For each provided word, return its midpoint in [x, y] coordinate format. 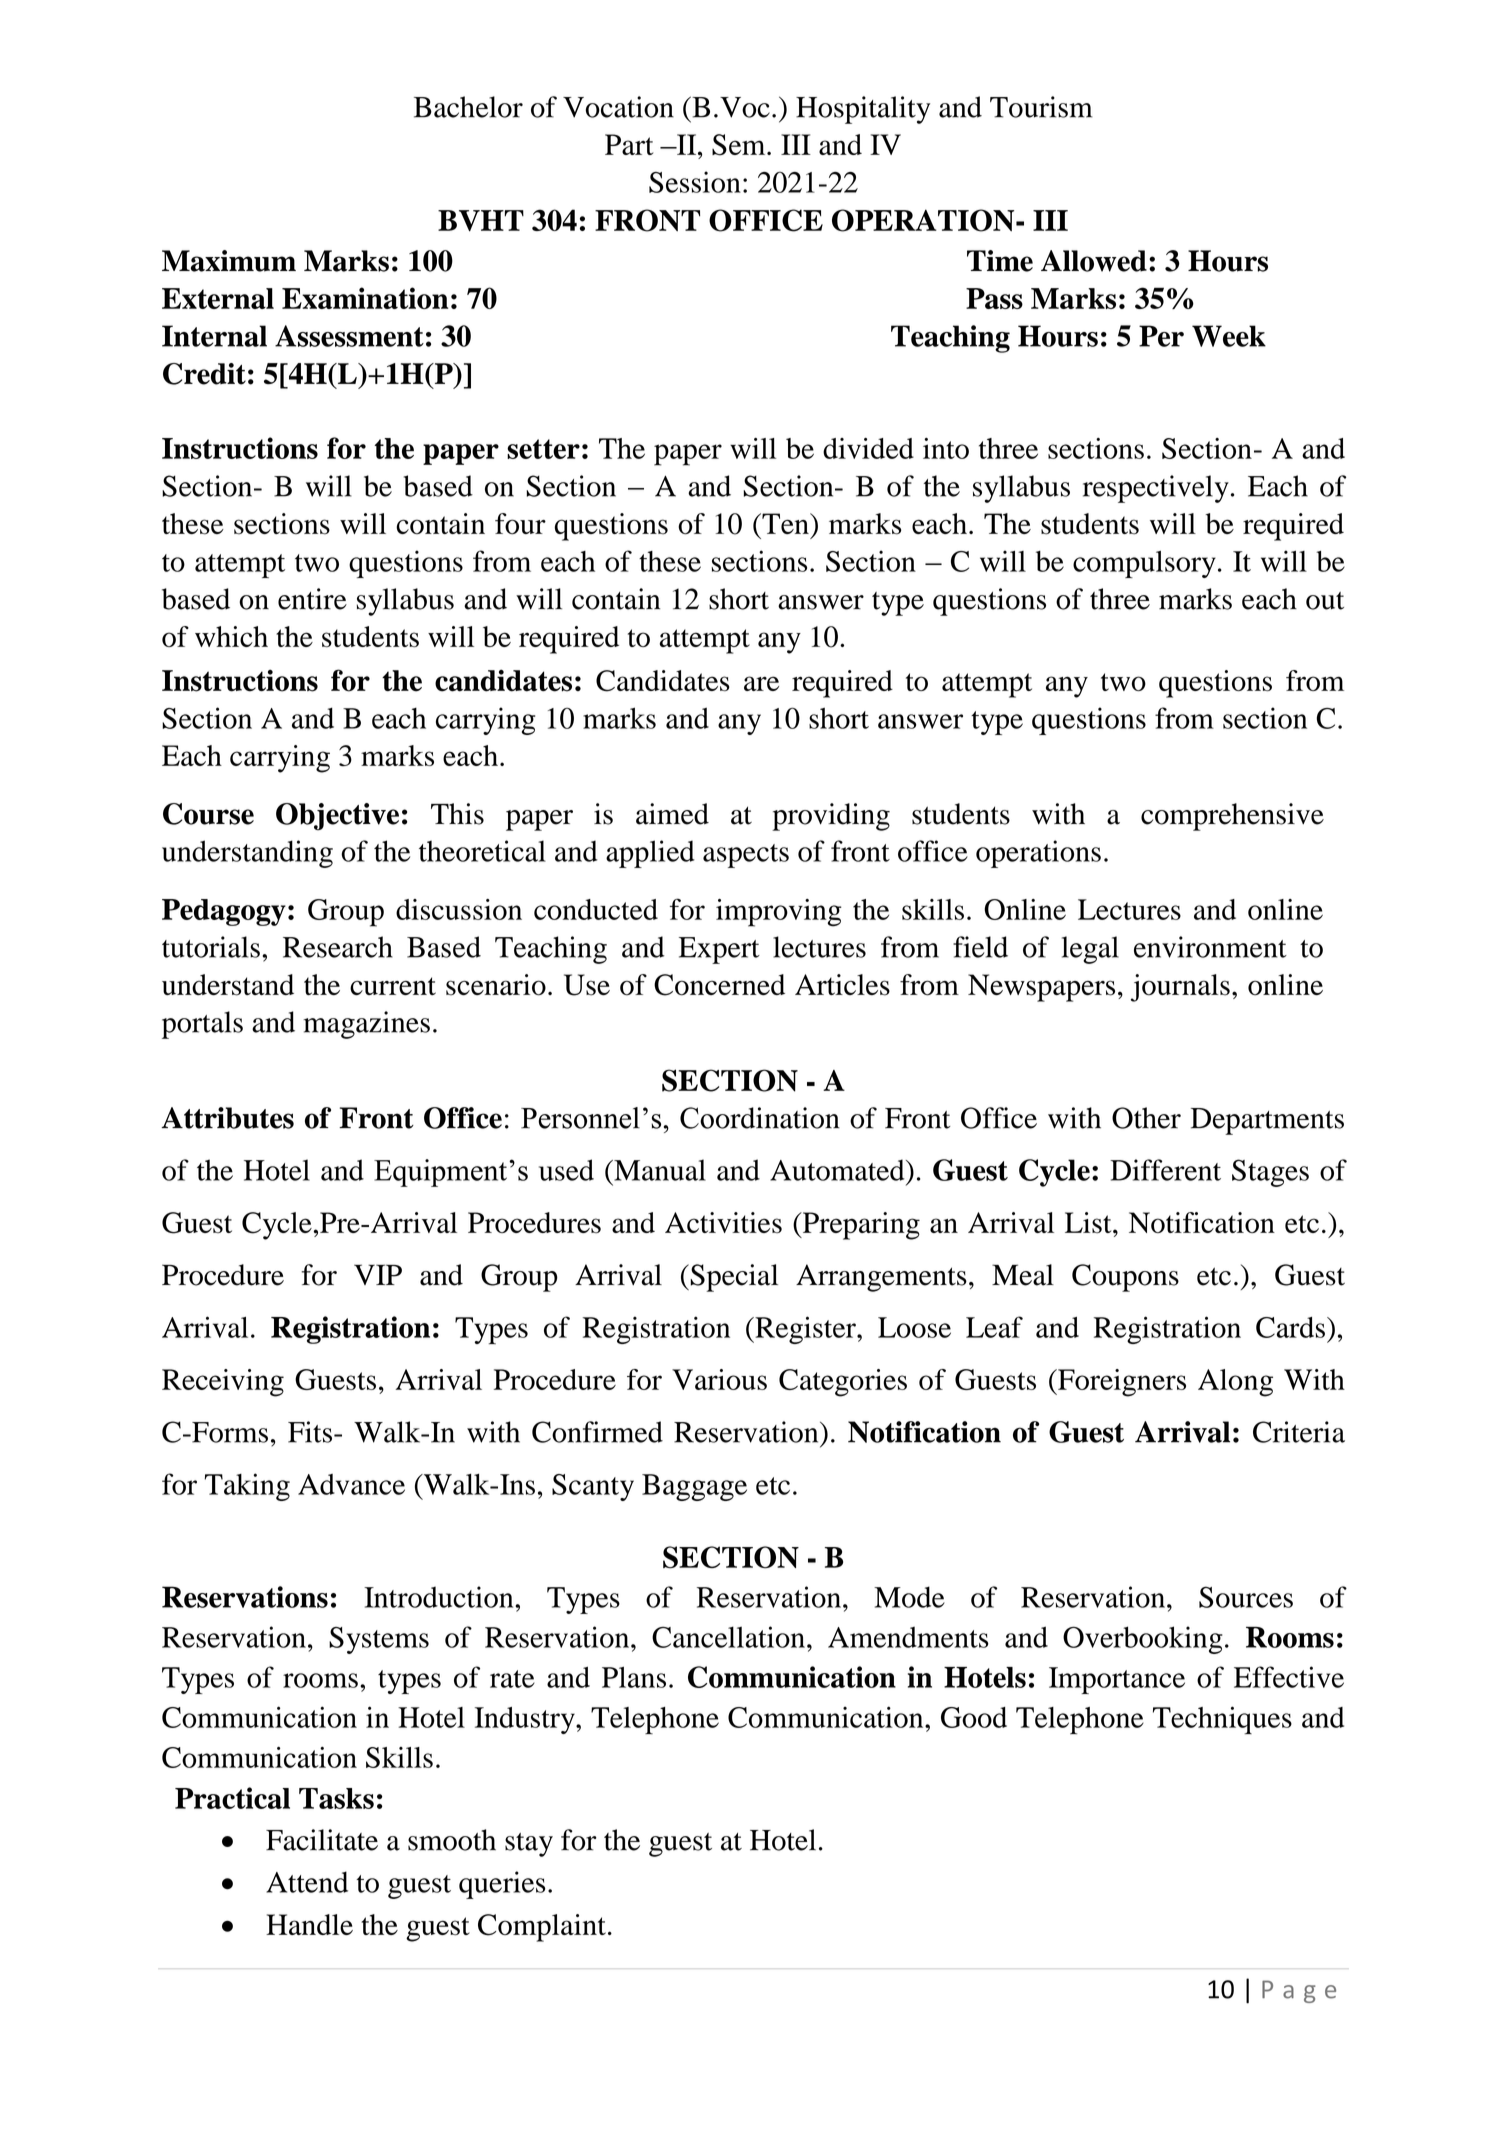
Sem [740, 145]
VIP [378, 1274]
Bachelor [468, 107]
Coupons [1125, 1278]
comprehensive [1232, 817]
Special [733, 1278]
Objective [337, 817]
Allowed [1094, 261]
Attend [307, 1882]
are [761, 683]
